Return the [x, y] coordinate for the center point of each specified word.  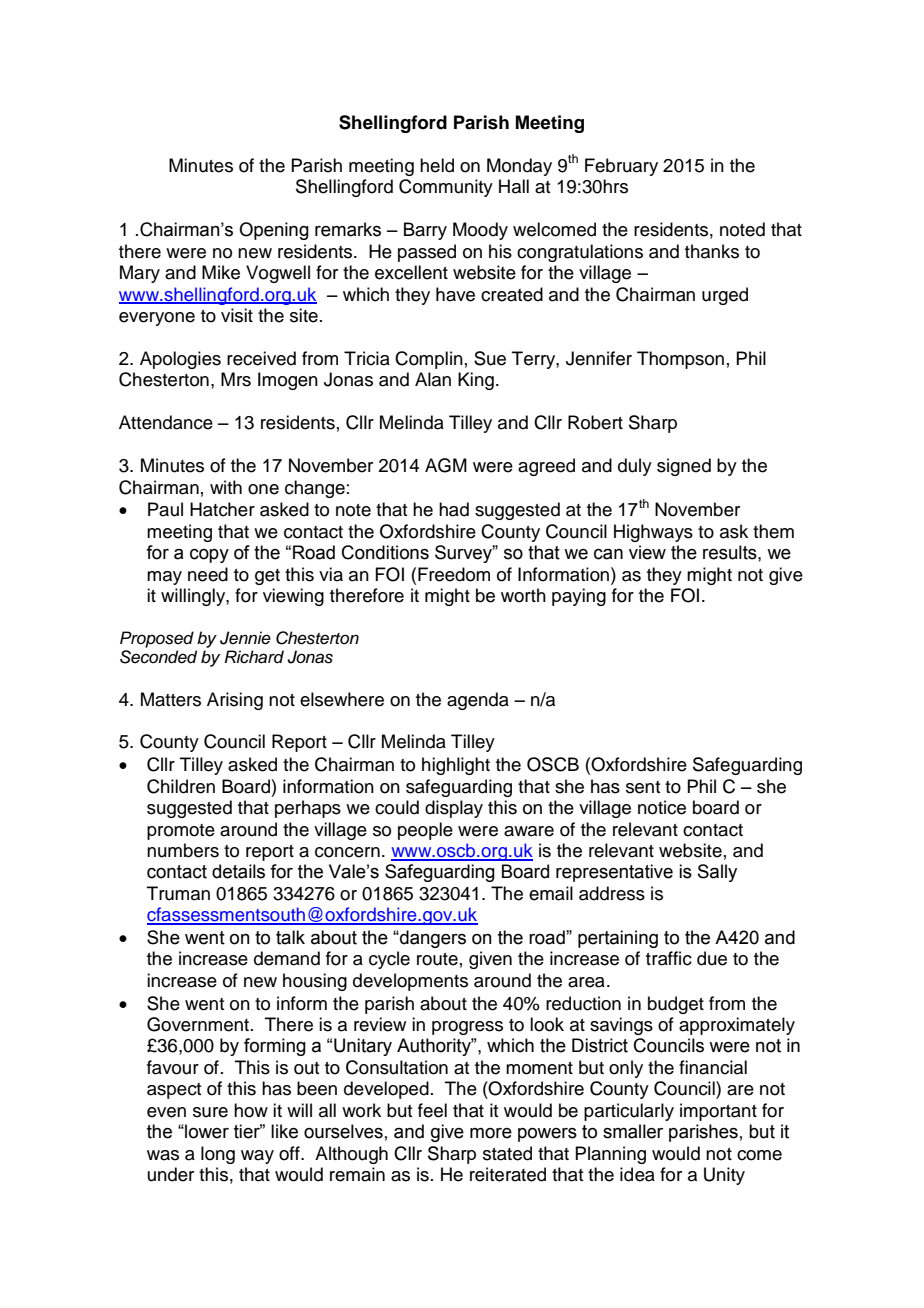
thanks [712, 251]
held [437, 165]
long [218, 1155]
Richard [254, 657]
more [491, 1133]
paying [579, 597]
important [718, 1112]
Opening [274, 231]
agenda [478, 701]
